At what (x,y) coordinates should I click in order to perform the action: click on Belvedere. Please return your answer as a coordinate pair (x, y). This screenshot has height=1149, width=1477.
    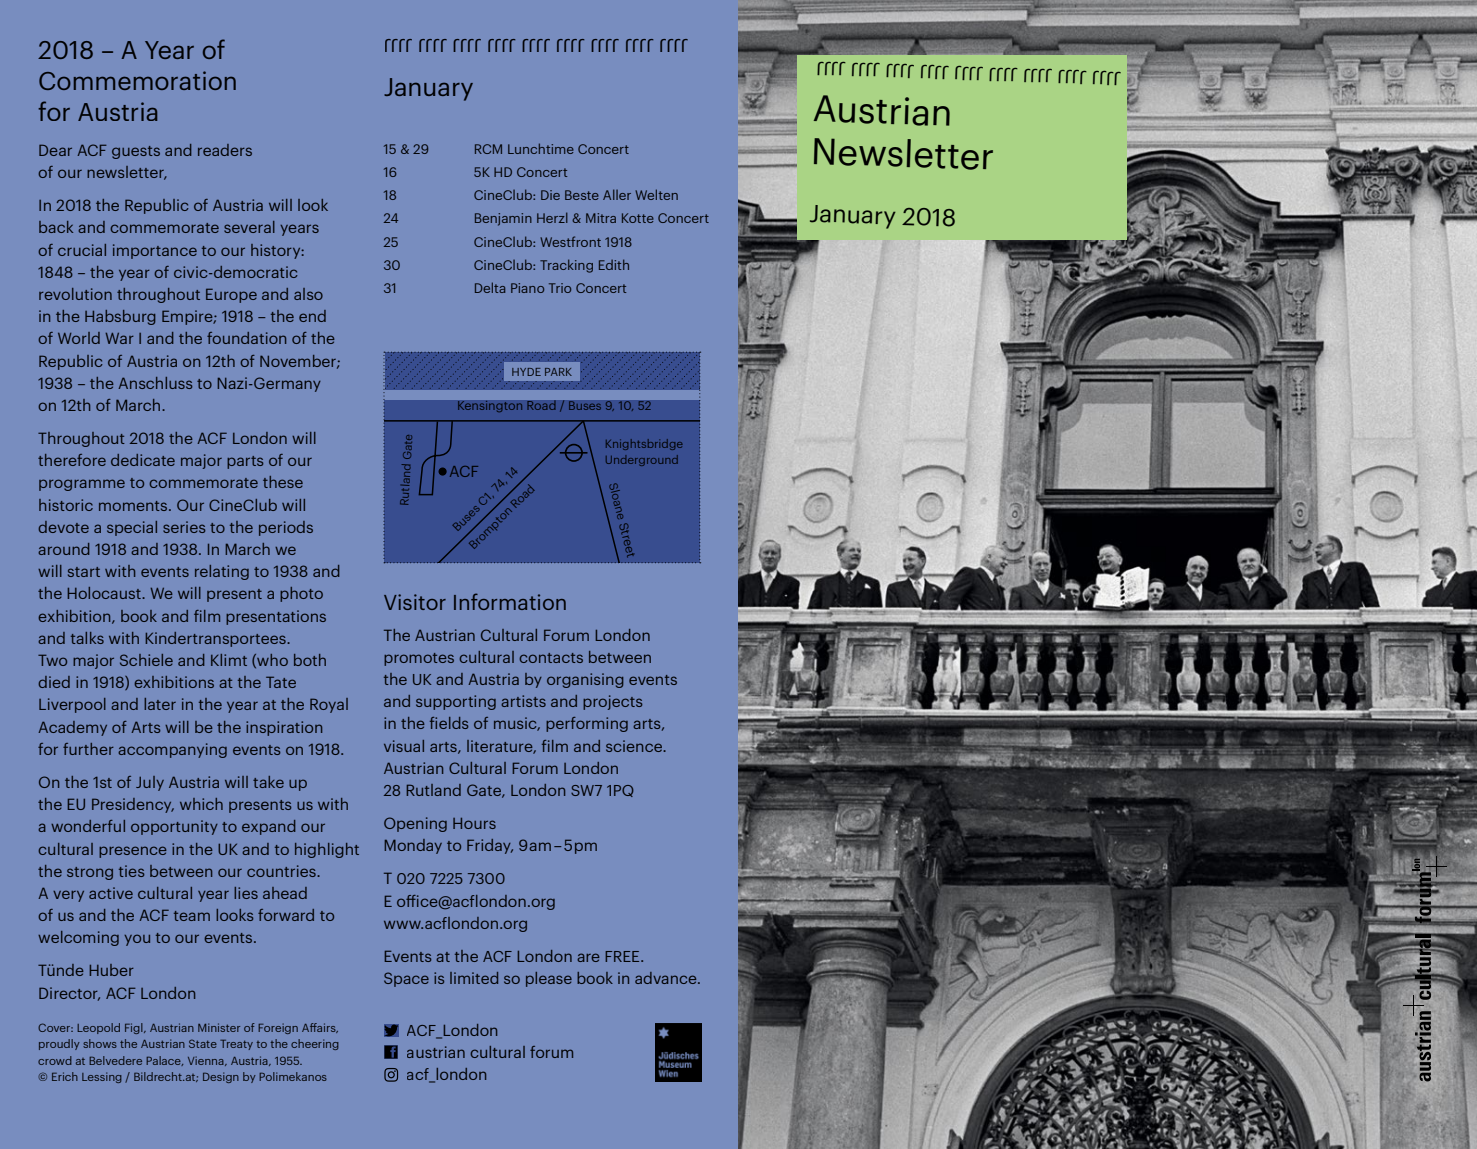
    Looking at the image, I should click on (115, 1060).
